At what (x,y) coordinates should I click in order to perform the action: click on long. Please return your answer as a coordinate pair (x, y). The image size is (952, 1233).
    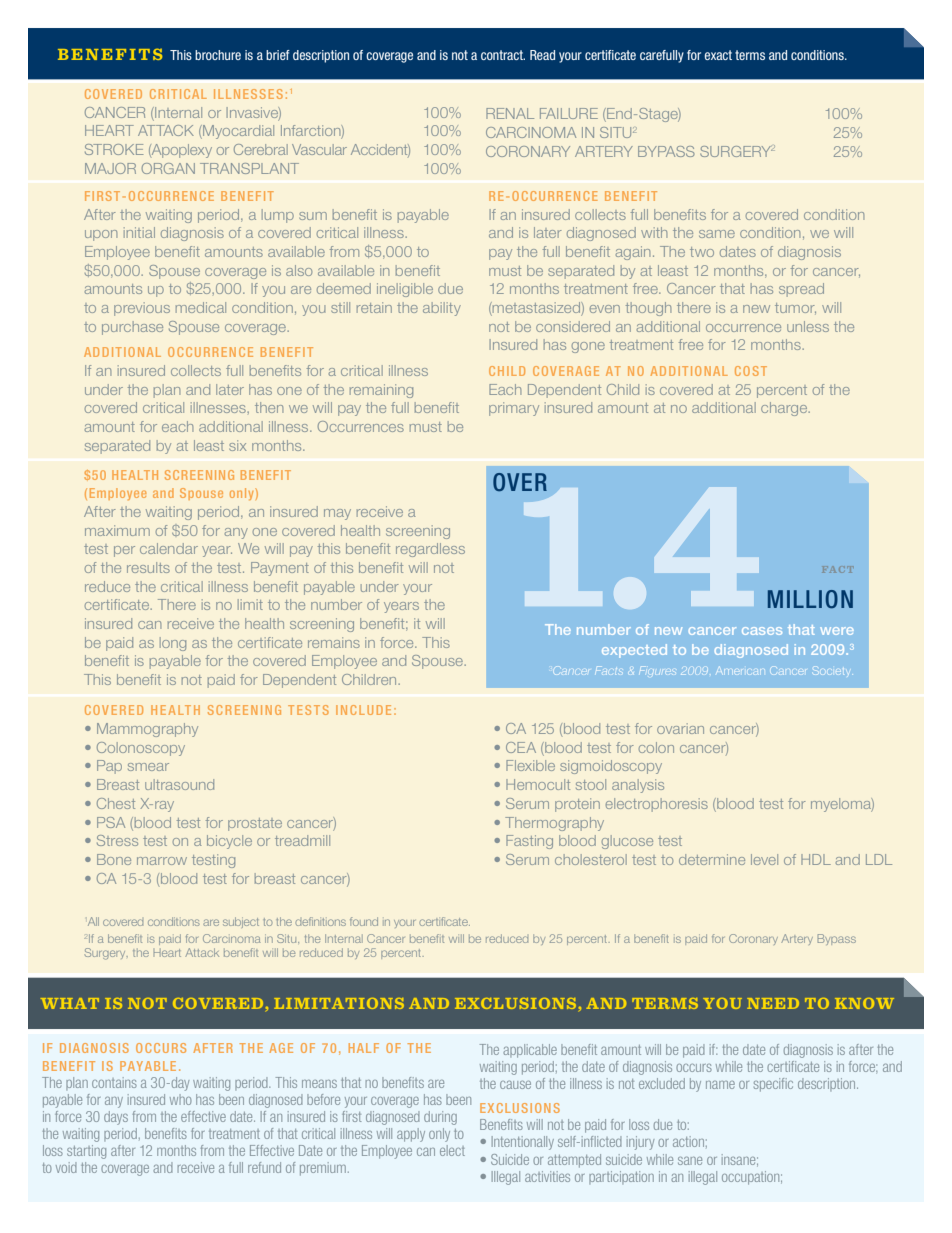
    Looking at the image, I should click on (173, 644).
